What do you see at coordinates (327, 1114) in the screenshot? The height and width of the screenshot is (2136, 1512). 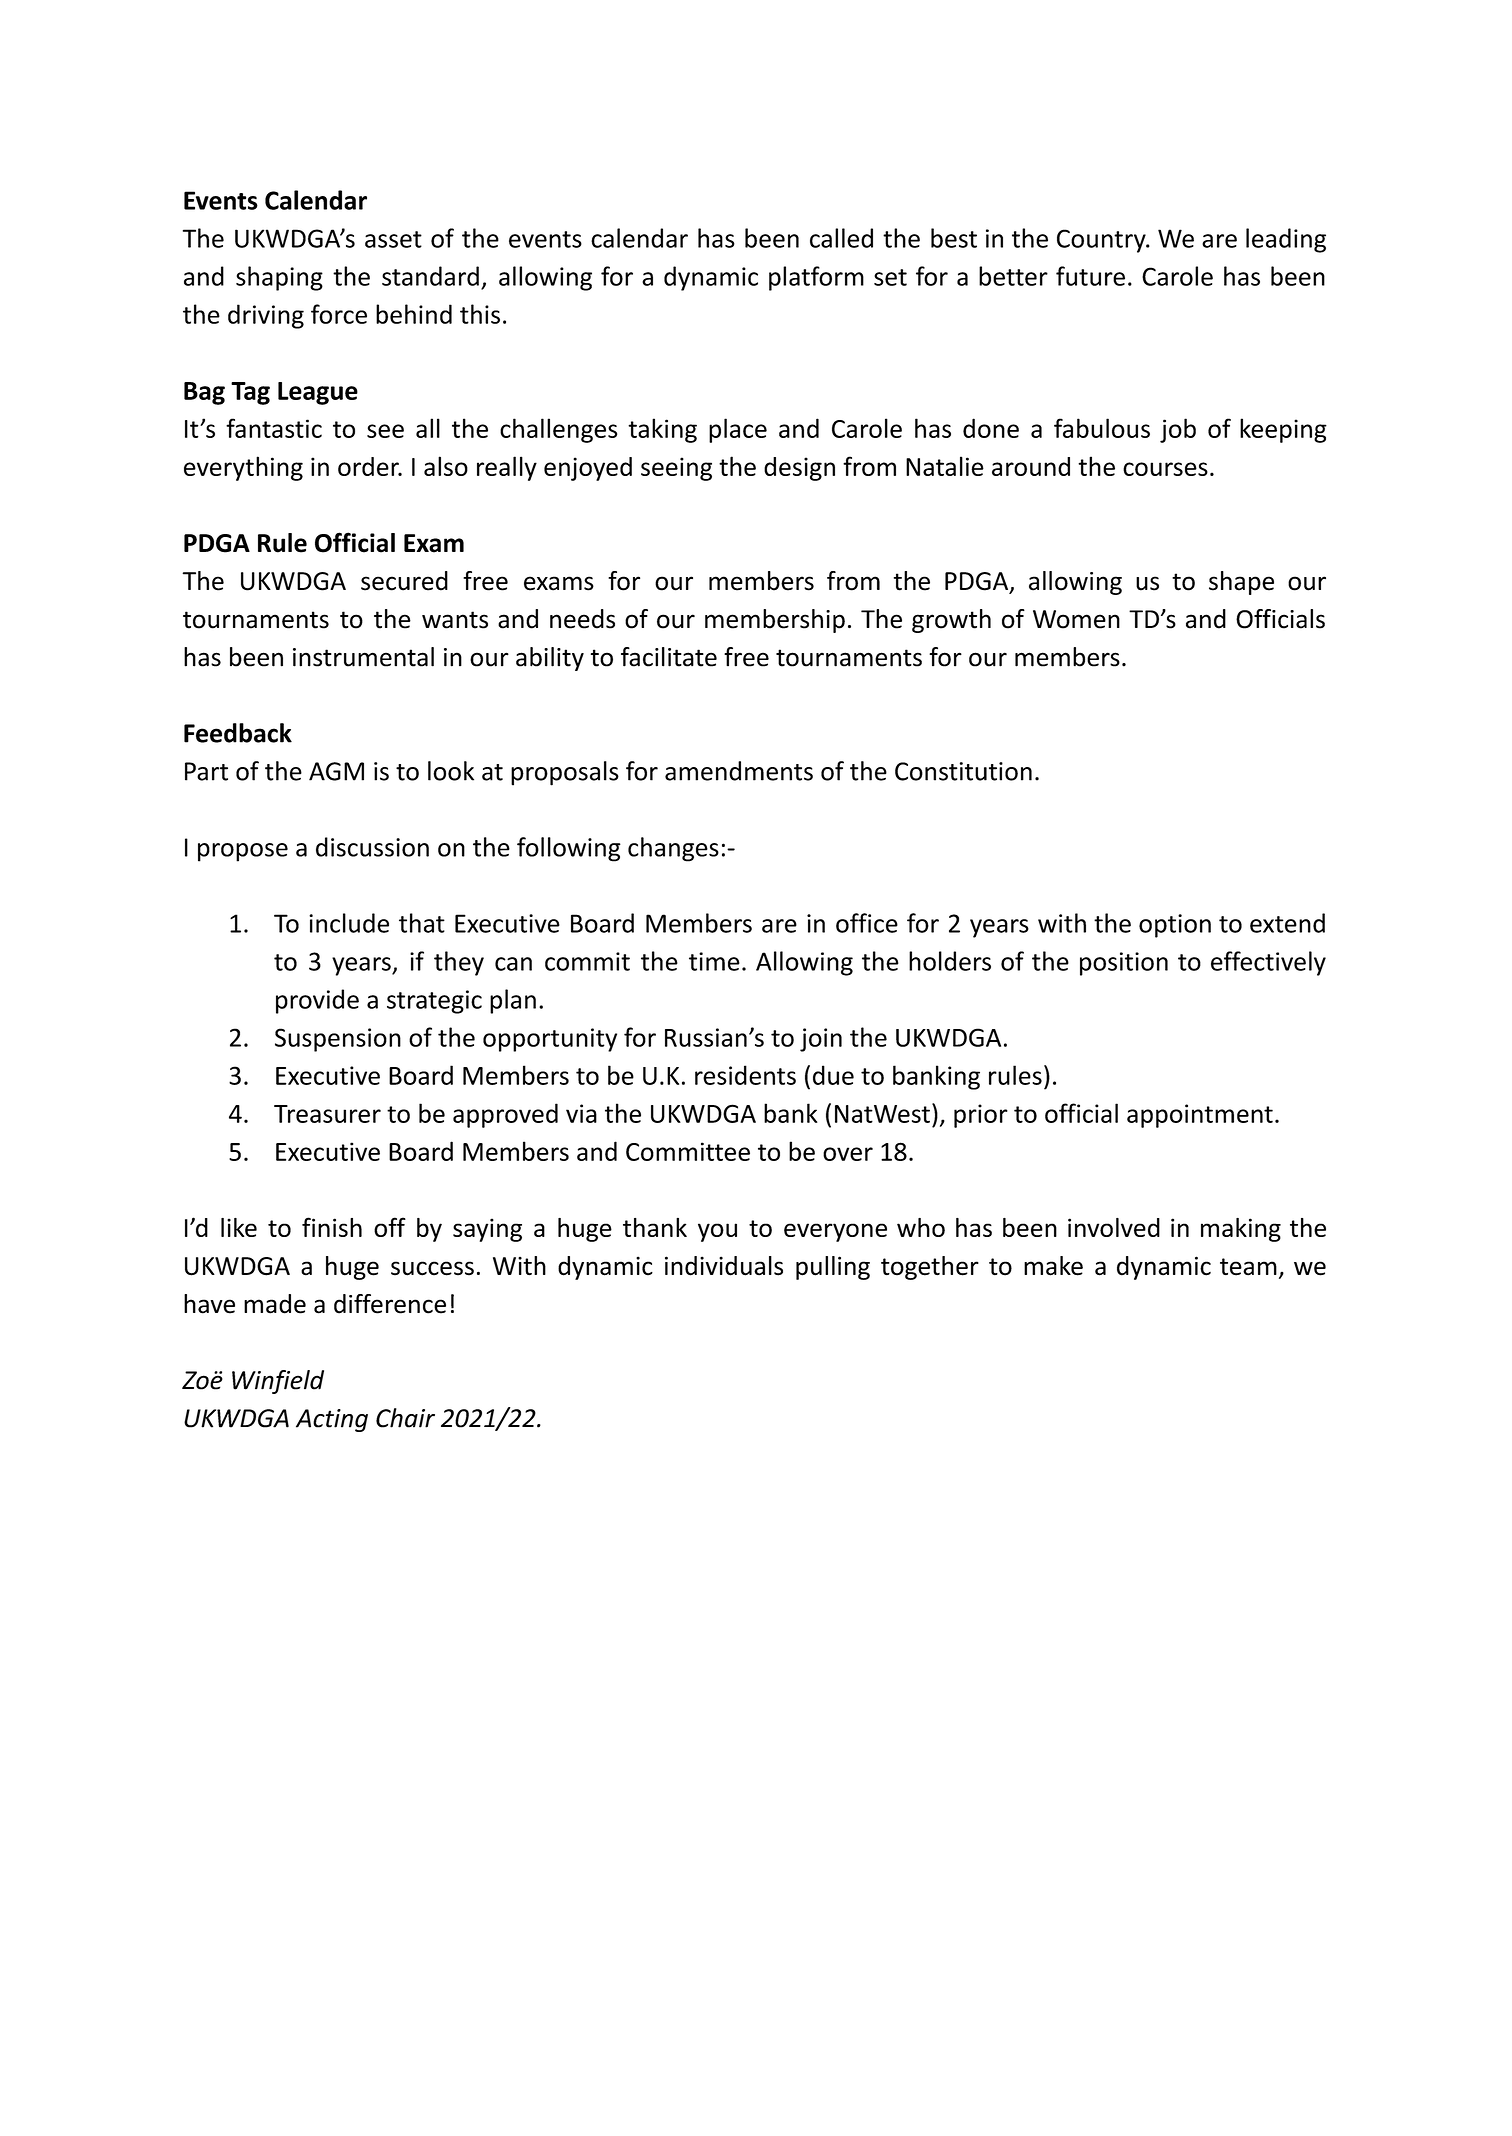 I see `Treasurer` at bounding box center [327, 1114].
